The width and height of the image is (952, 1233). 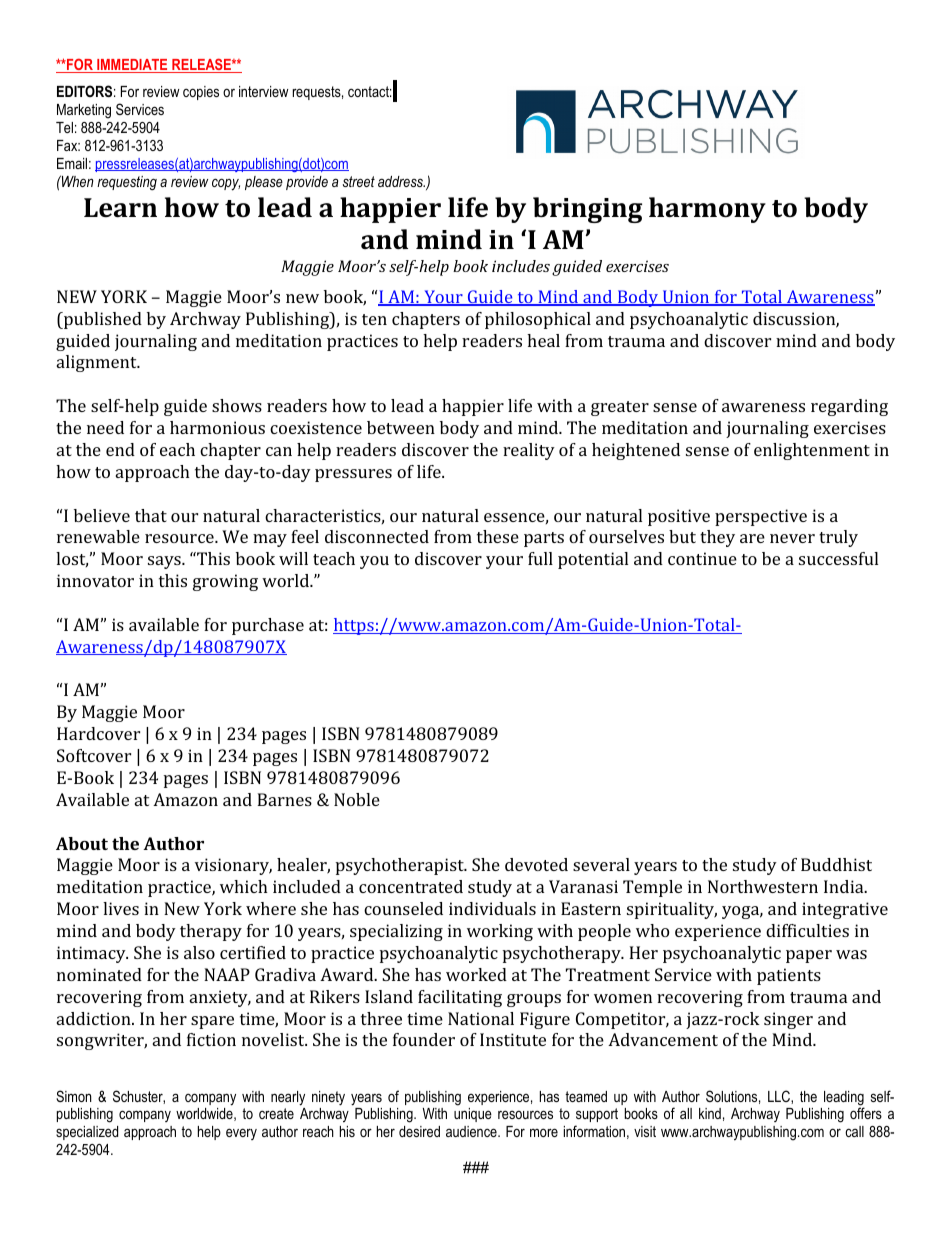 I want to click on kind, so click(x=710, y=1113).
